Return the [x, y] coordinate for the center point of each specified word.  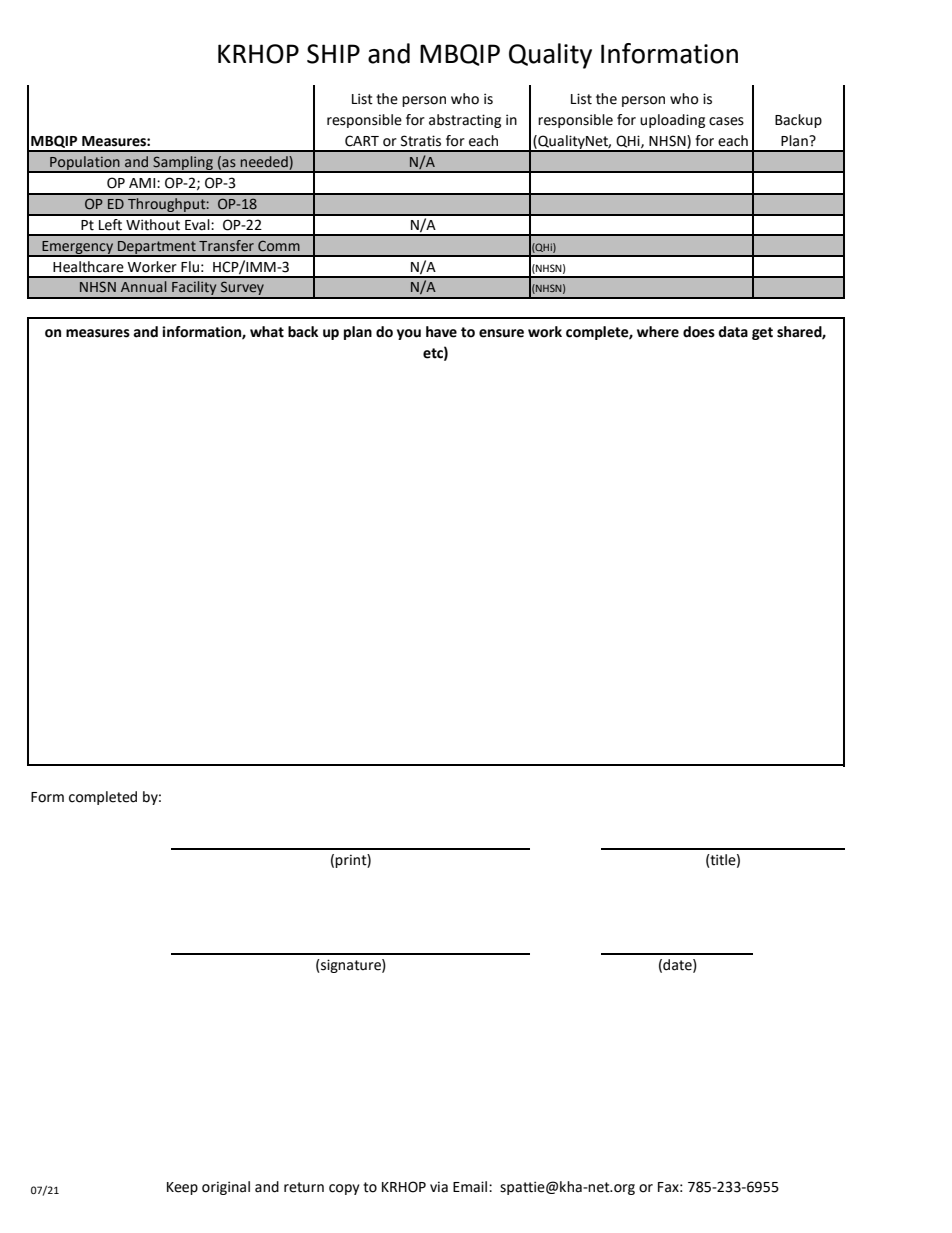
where [658, 332]
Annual [144, 286]
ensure [501, 333]
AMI [143, 183]
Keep [182, 1188]
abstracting [465, 121]
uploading [672, 121]
